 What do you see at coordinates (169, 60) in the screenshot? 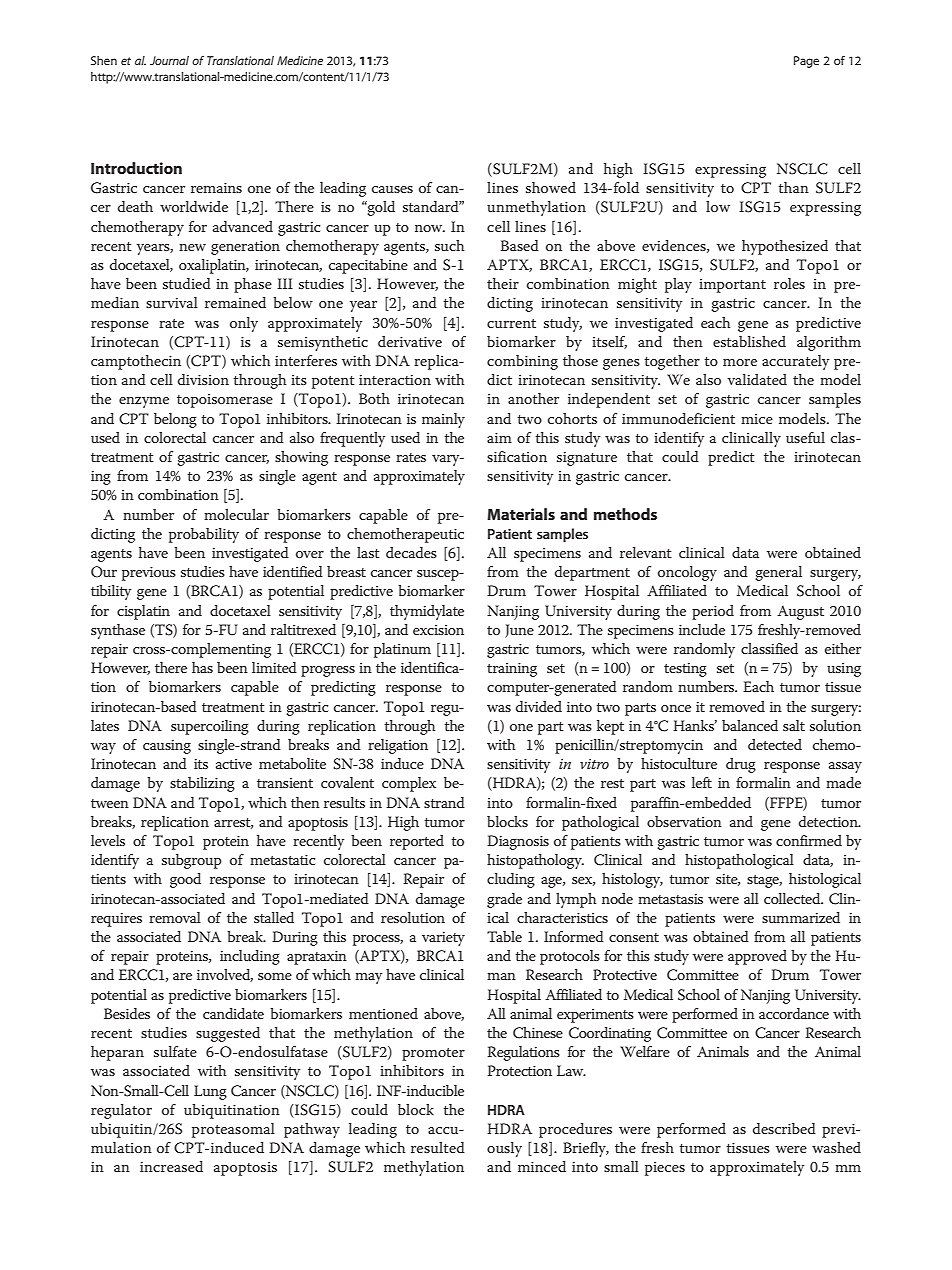
I see `Journal` at bounding box center [169, 60].
